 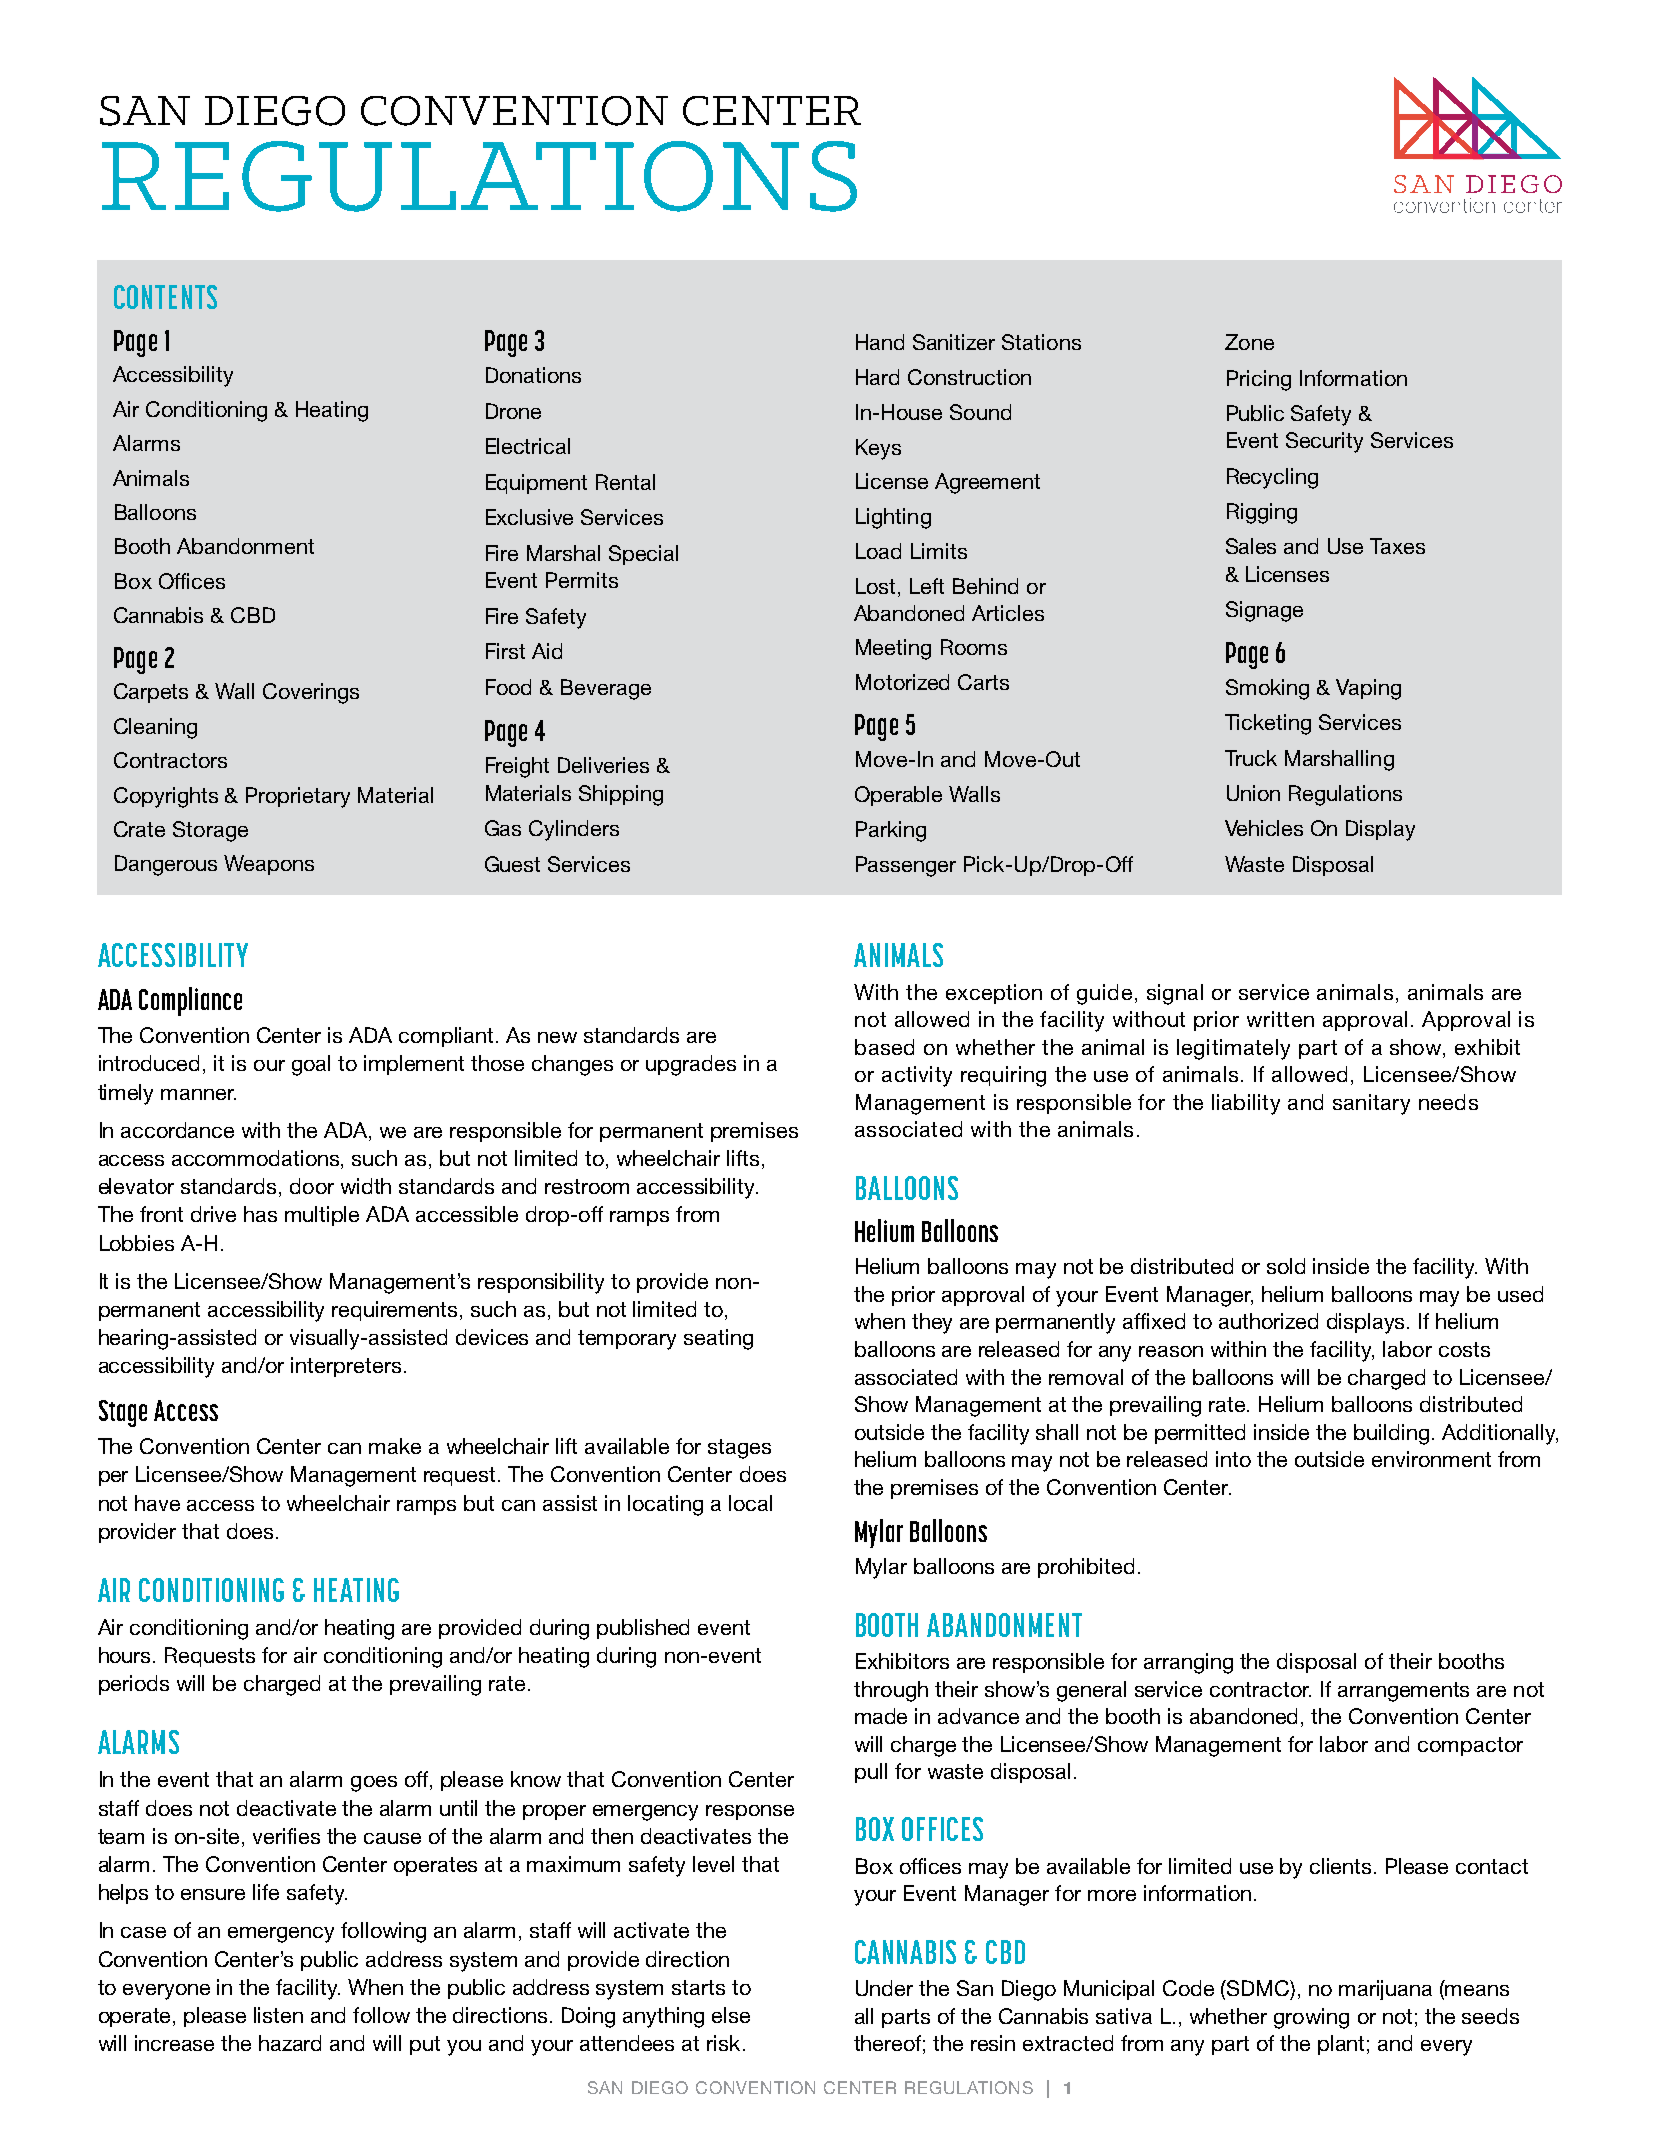 I want to click on CONTENTS, so click(x=165, y=297).
